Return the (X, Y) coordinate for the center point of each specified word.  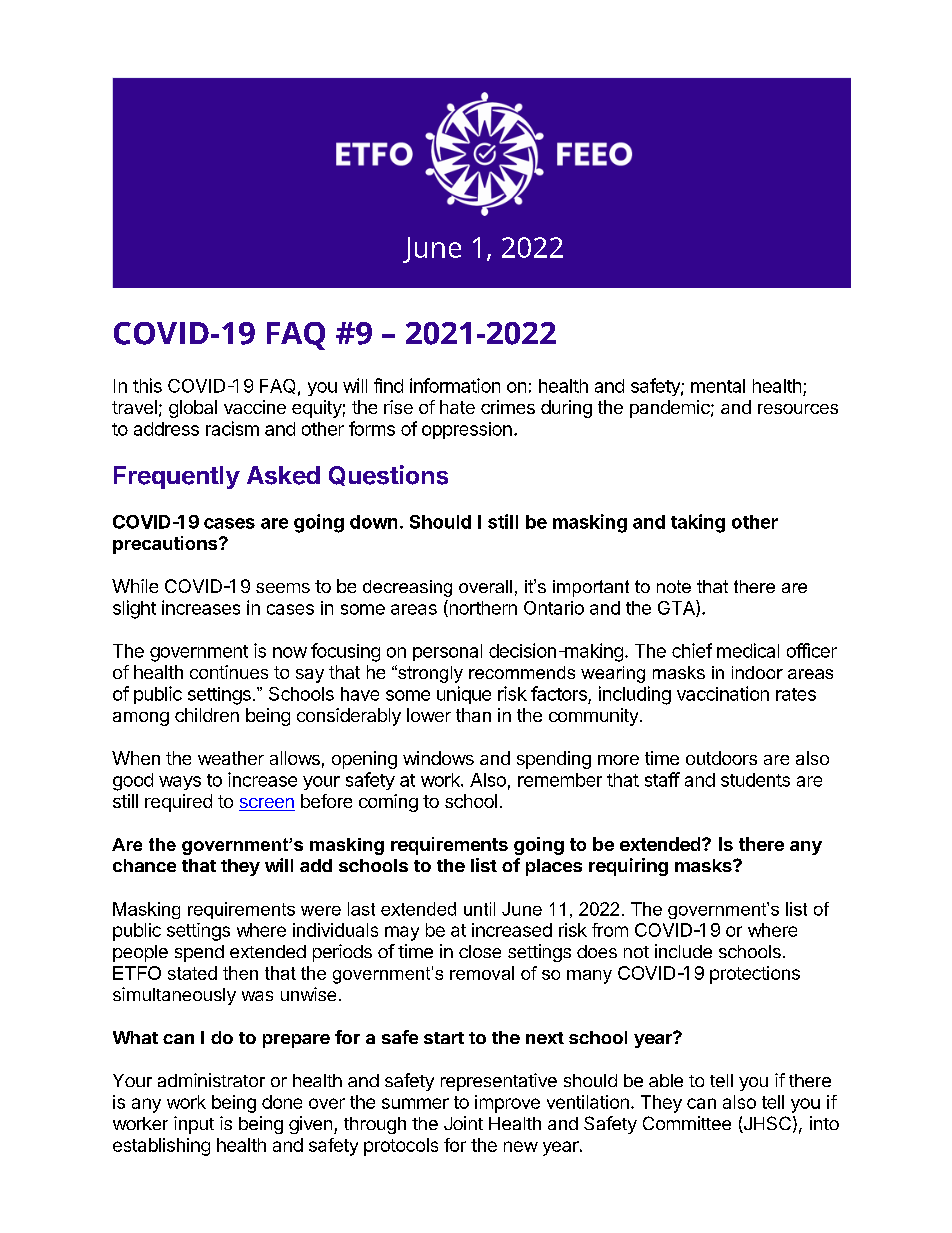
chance (144, 865)
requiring (628, 867)
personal (447, 652)
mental (718, 386)
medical (748, 650)
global (193, 409)
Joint (463, 1123)
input (194, 1125)
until (479, 909)
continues (229, 672)
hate (457, 407)
